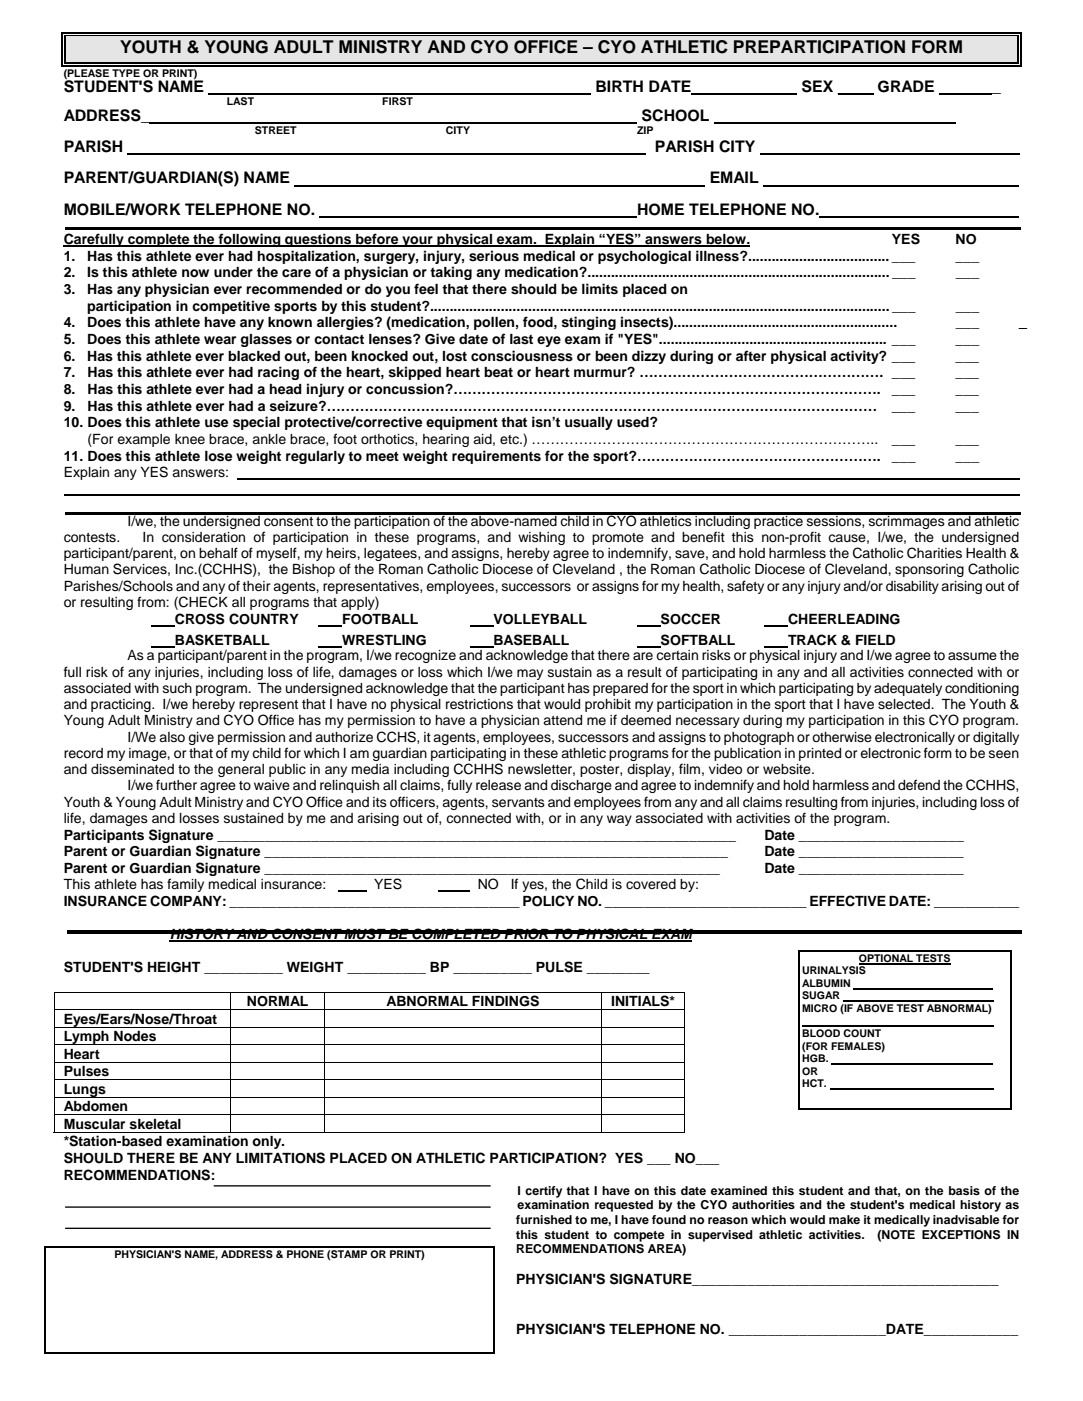 The width and height of the screenshot is (1083, 1401). I want to click on BIRTH, so click(619, 86).
